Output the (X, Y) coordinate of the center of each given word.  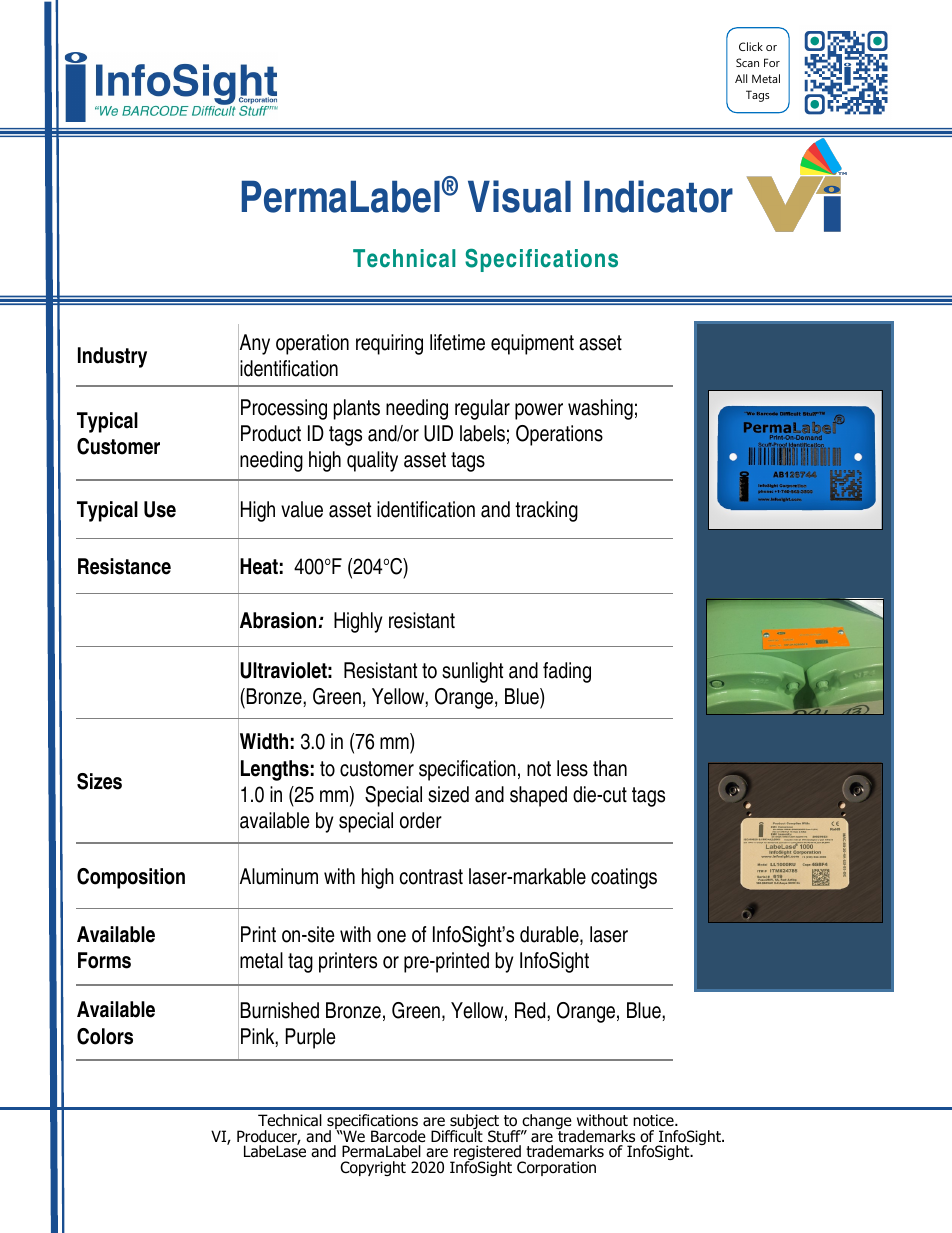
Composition (131, 878)
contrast (431, 877)
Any (254, 344)
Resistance (124, 566)
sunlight (472, 672)
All (741, 78)
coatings (624, 878)
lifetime (457, 342)
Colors (105, 1036)
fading (567, 672)
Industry (112, 357)
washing (600, 409)
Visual (519, 196)
